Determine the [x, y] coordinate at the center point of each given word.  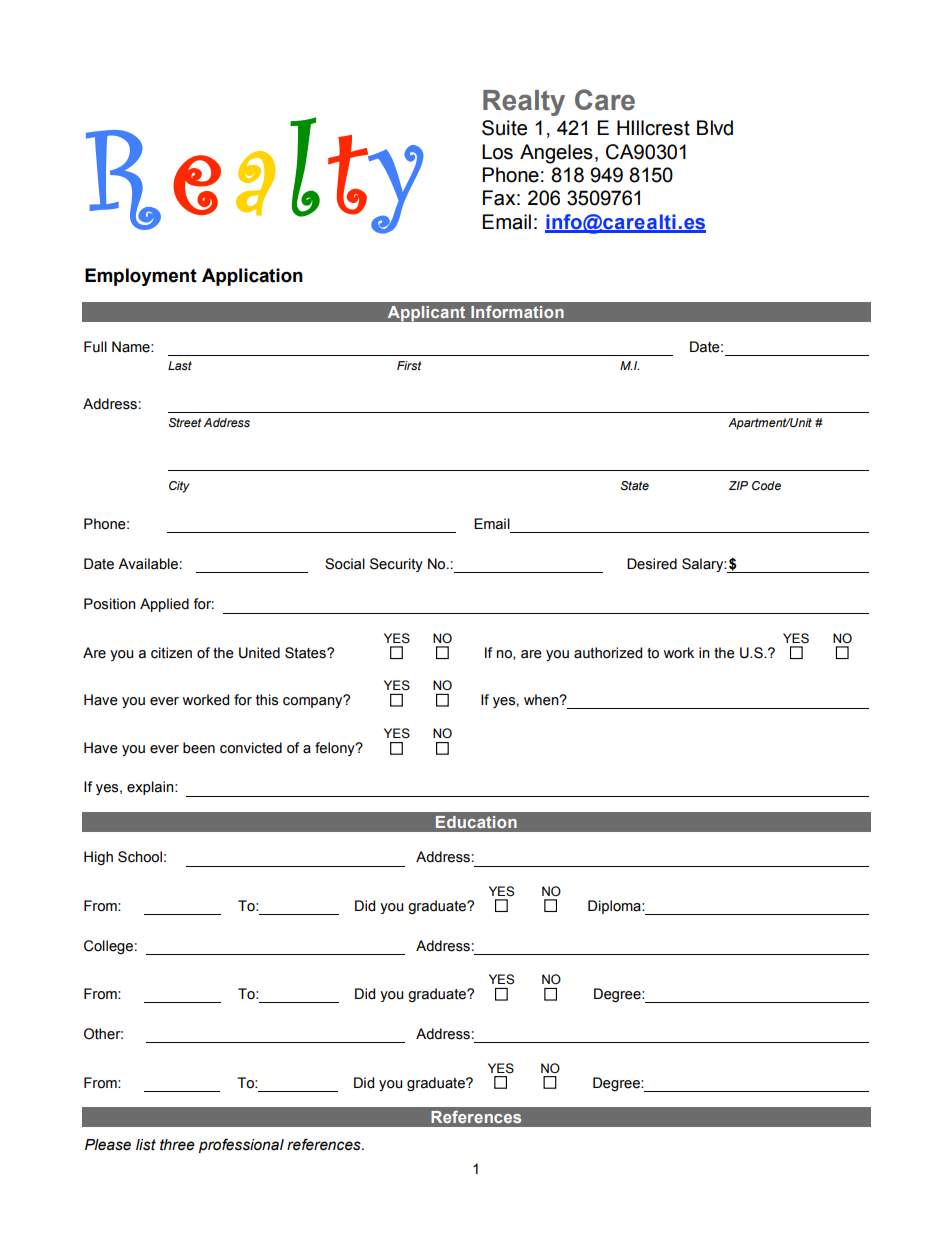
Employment [141, 277]
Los [497, 152]
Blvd [715, 128]
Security [396, 565]
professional [241, 1145]
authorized [608, 653]
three [177, 1145]
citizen [171, 653]
